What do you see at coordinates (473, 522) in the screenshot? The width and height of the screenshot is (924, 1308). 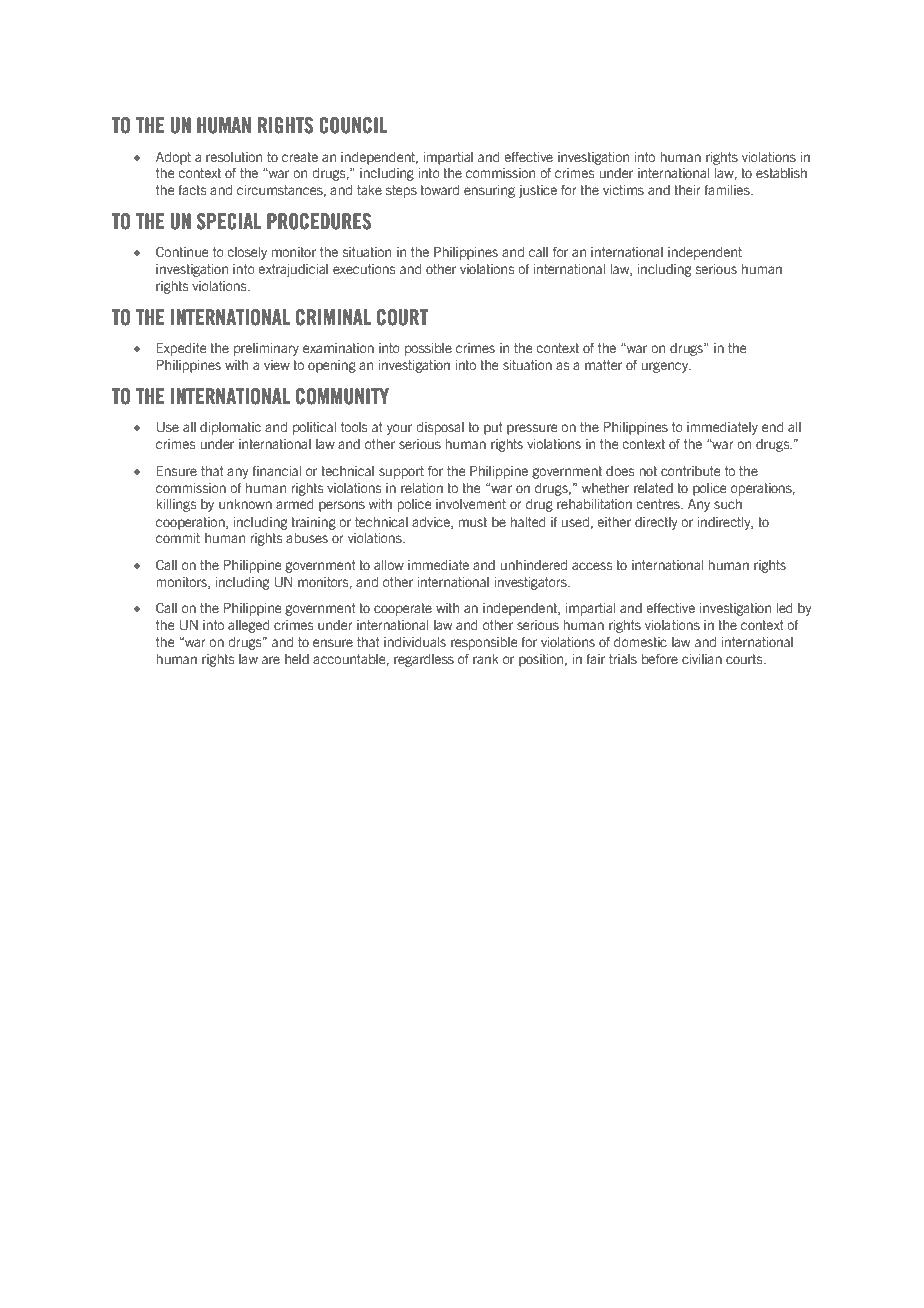 I see `must` at bounding box center [473, 522].
